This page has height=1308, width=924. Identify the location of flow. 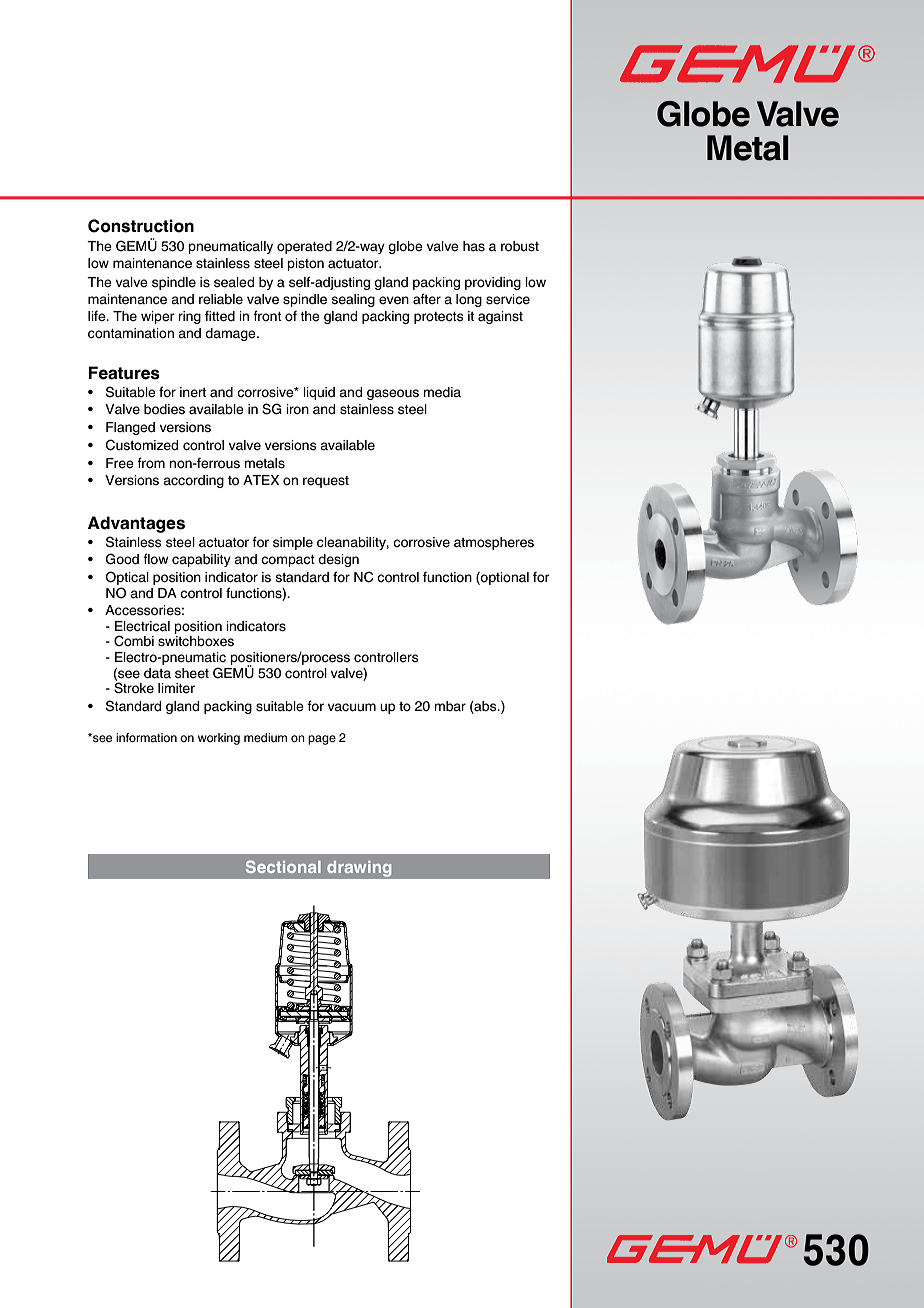
(155, 559).
